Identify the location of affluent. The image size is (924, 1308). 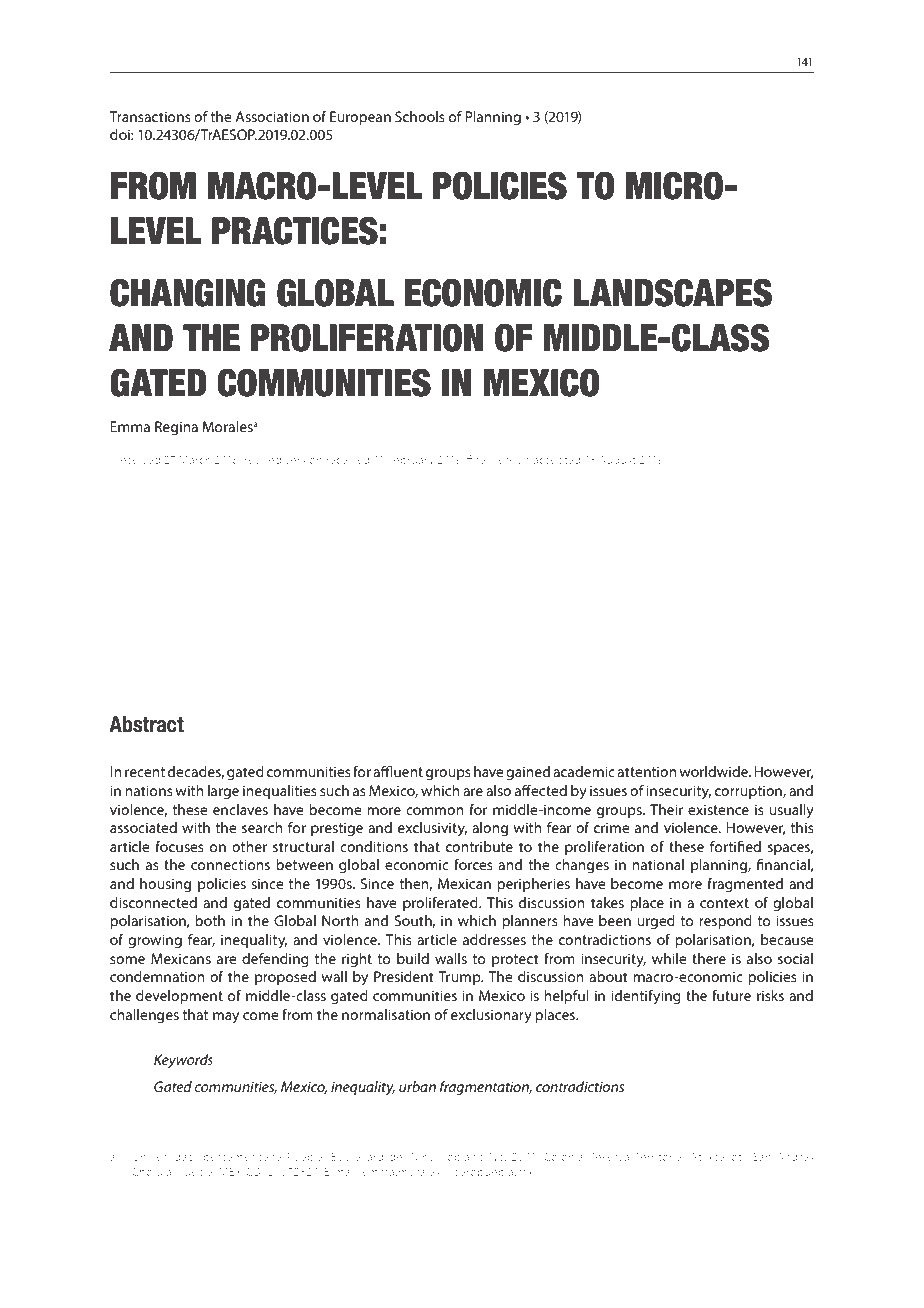
(398, 771).
